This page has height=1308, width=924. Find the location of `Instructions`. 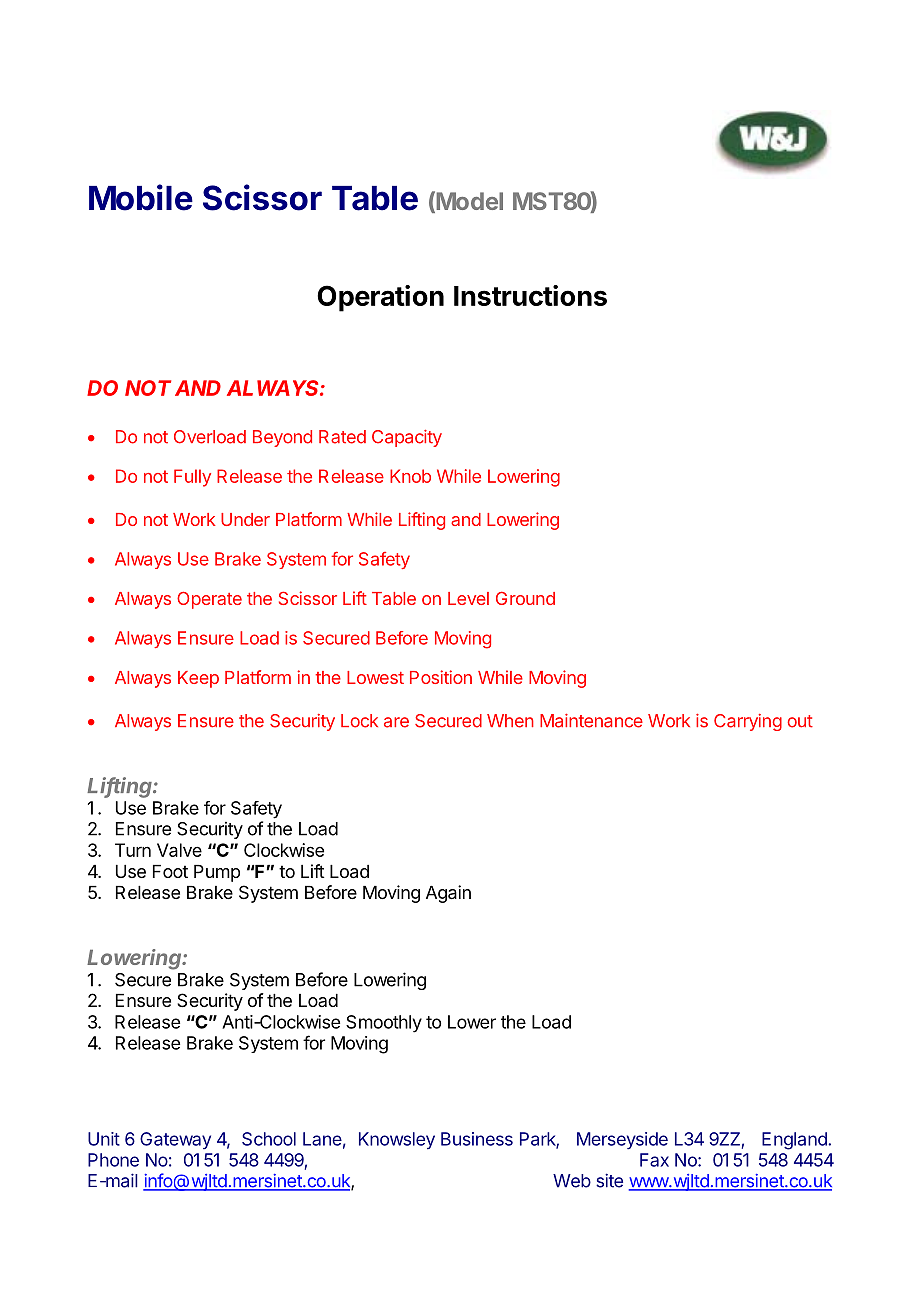

Instructions is located at coordinates (530, 295).
